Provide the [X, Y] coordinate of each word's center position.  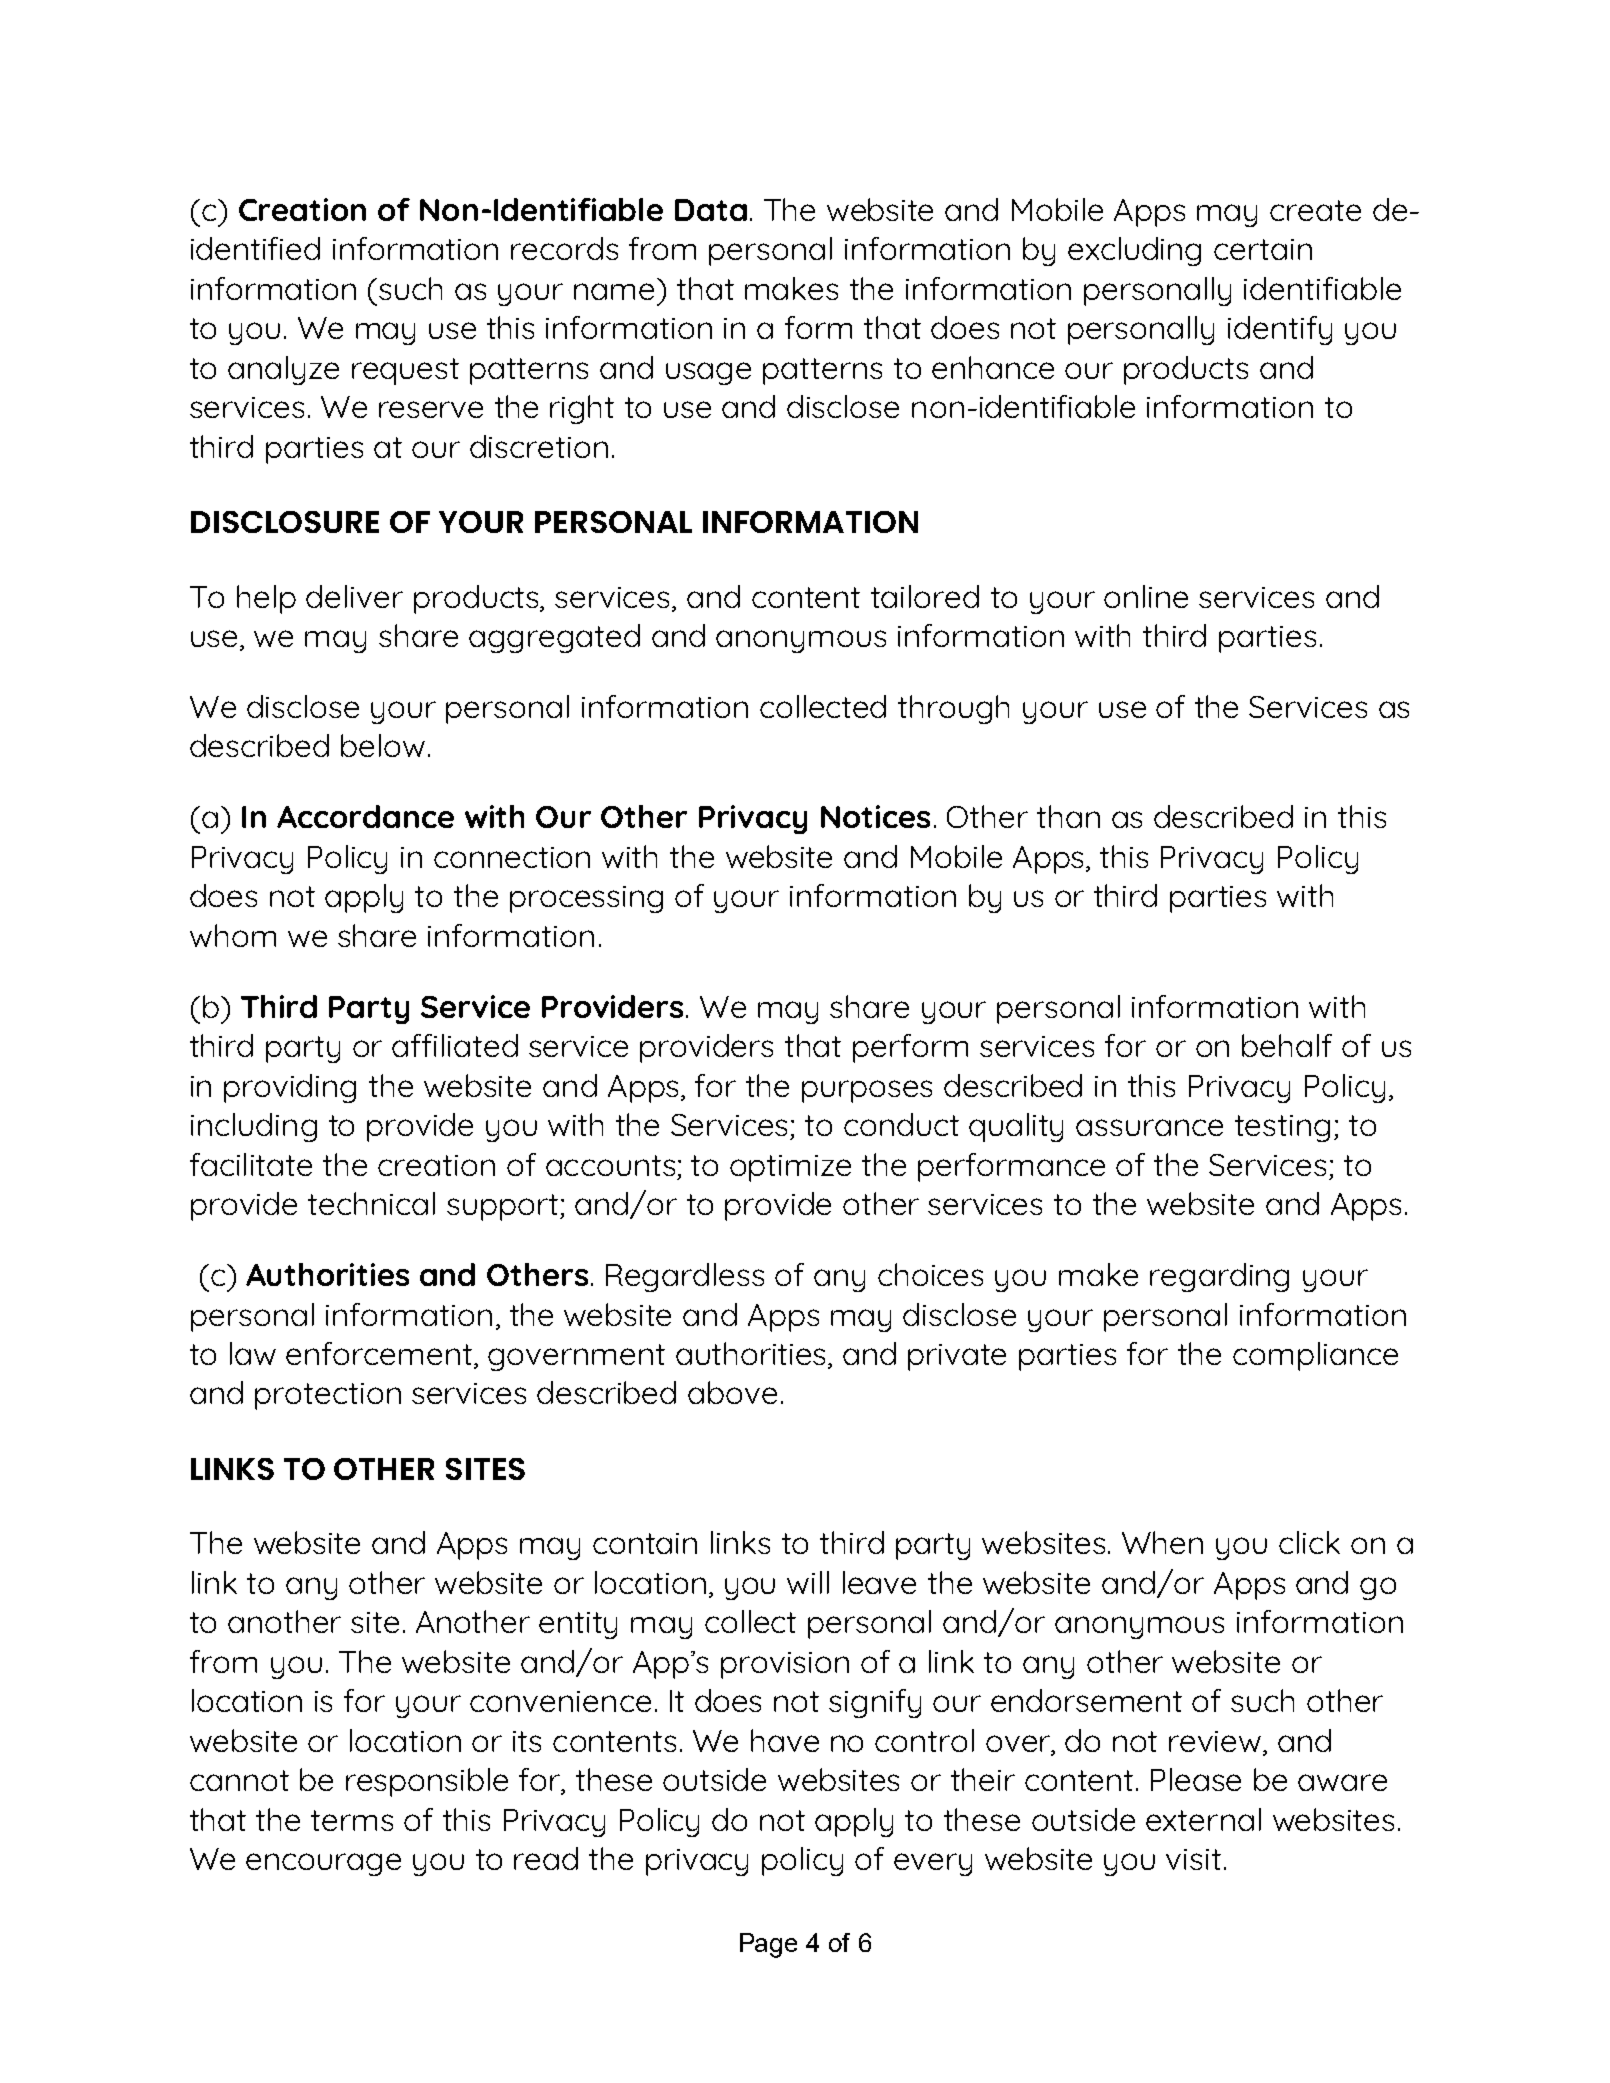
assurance [1149, 1127]
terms [352, 1820]
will [808, 1582]
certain [1263, 249]
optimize [790, 1168]
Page [768, 1945]
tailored [925, 596]
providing [290, 1088]
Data [711, 210]
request [405, 371]
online [1146, 596]
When [1162, 1542]
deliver [354, 596]
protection [328, 1396]
